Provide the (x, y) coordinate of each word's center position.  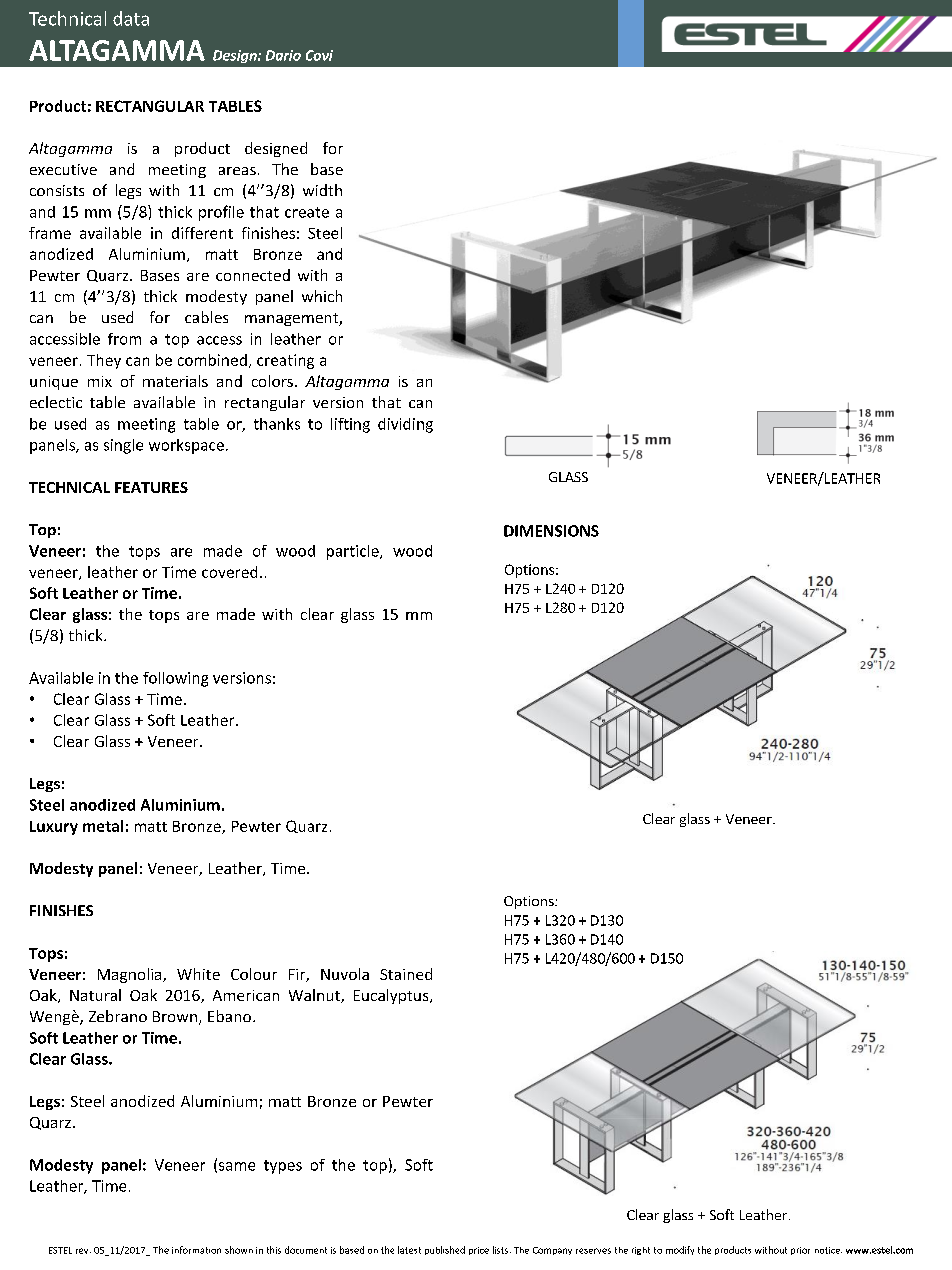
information (196, 1250)
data (131, 18)
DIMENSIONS (551, 531)
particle (354, 552)
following (175, 679)
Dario (283, 55)
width (322, 190)
